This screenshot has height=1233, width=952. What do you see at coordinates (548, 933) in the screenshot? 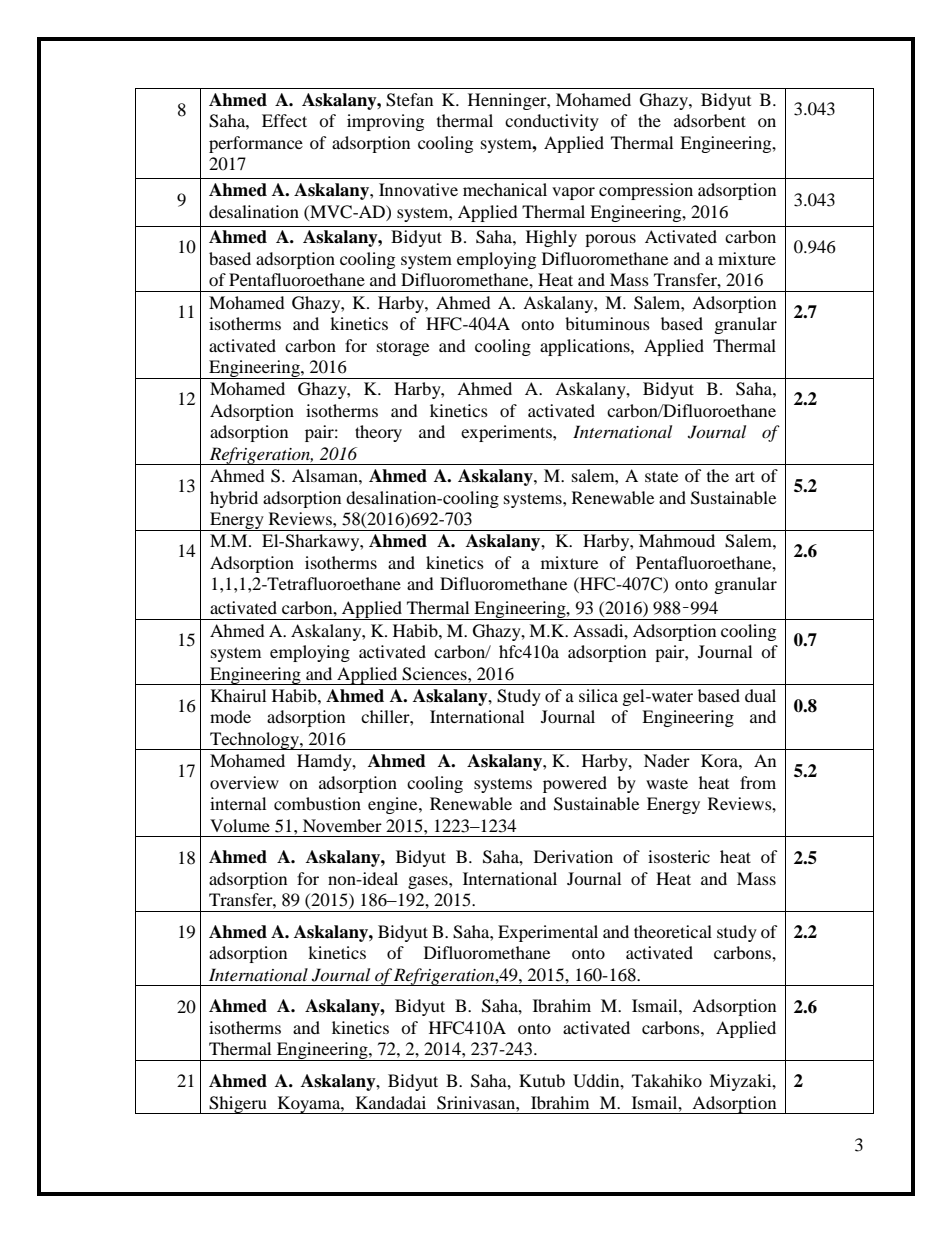
I see `Experimental` at bounding box center [548, 933].
